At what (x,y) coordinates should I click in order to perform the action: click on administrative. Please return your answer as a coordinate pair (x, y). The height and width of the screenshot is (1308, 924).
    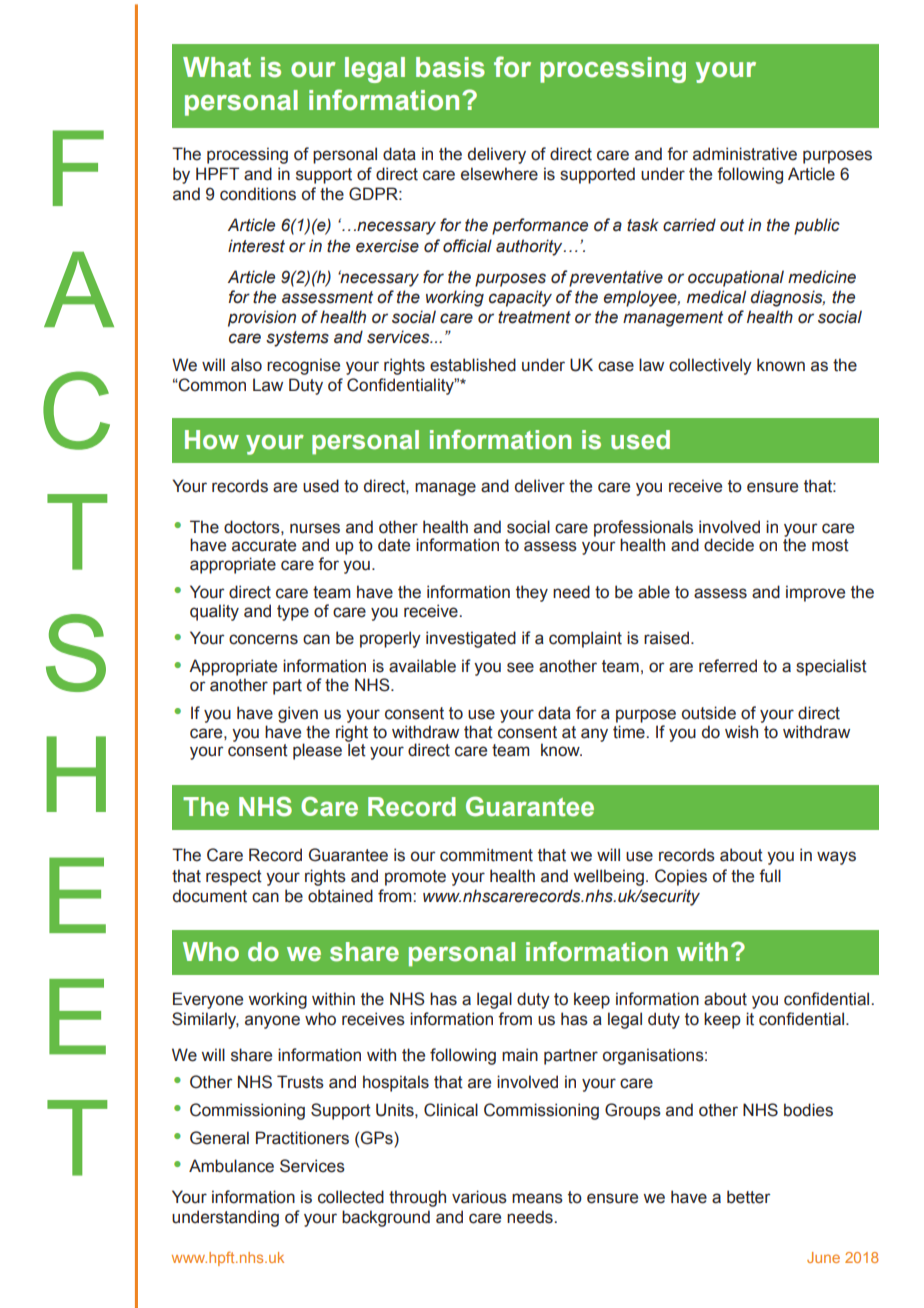
    Looking at the image, I should click on (745, 154).
